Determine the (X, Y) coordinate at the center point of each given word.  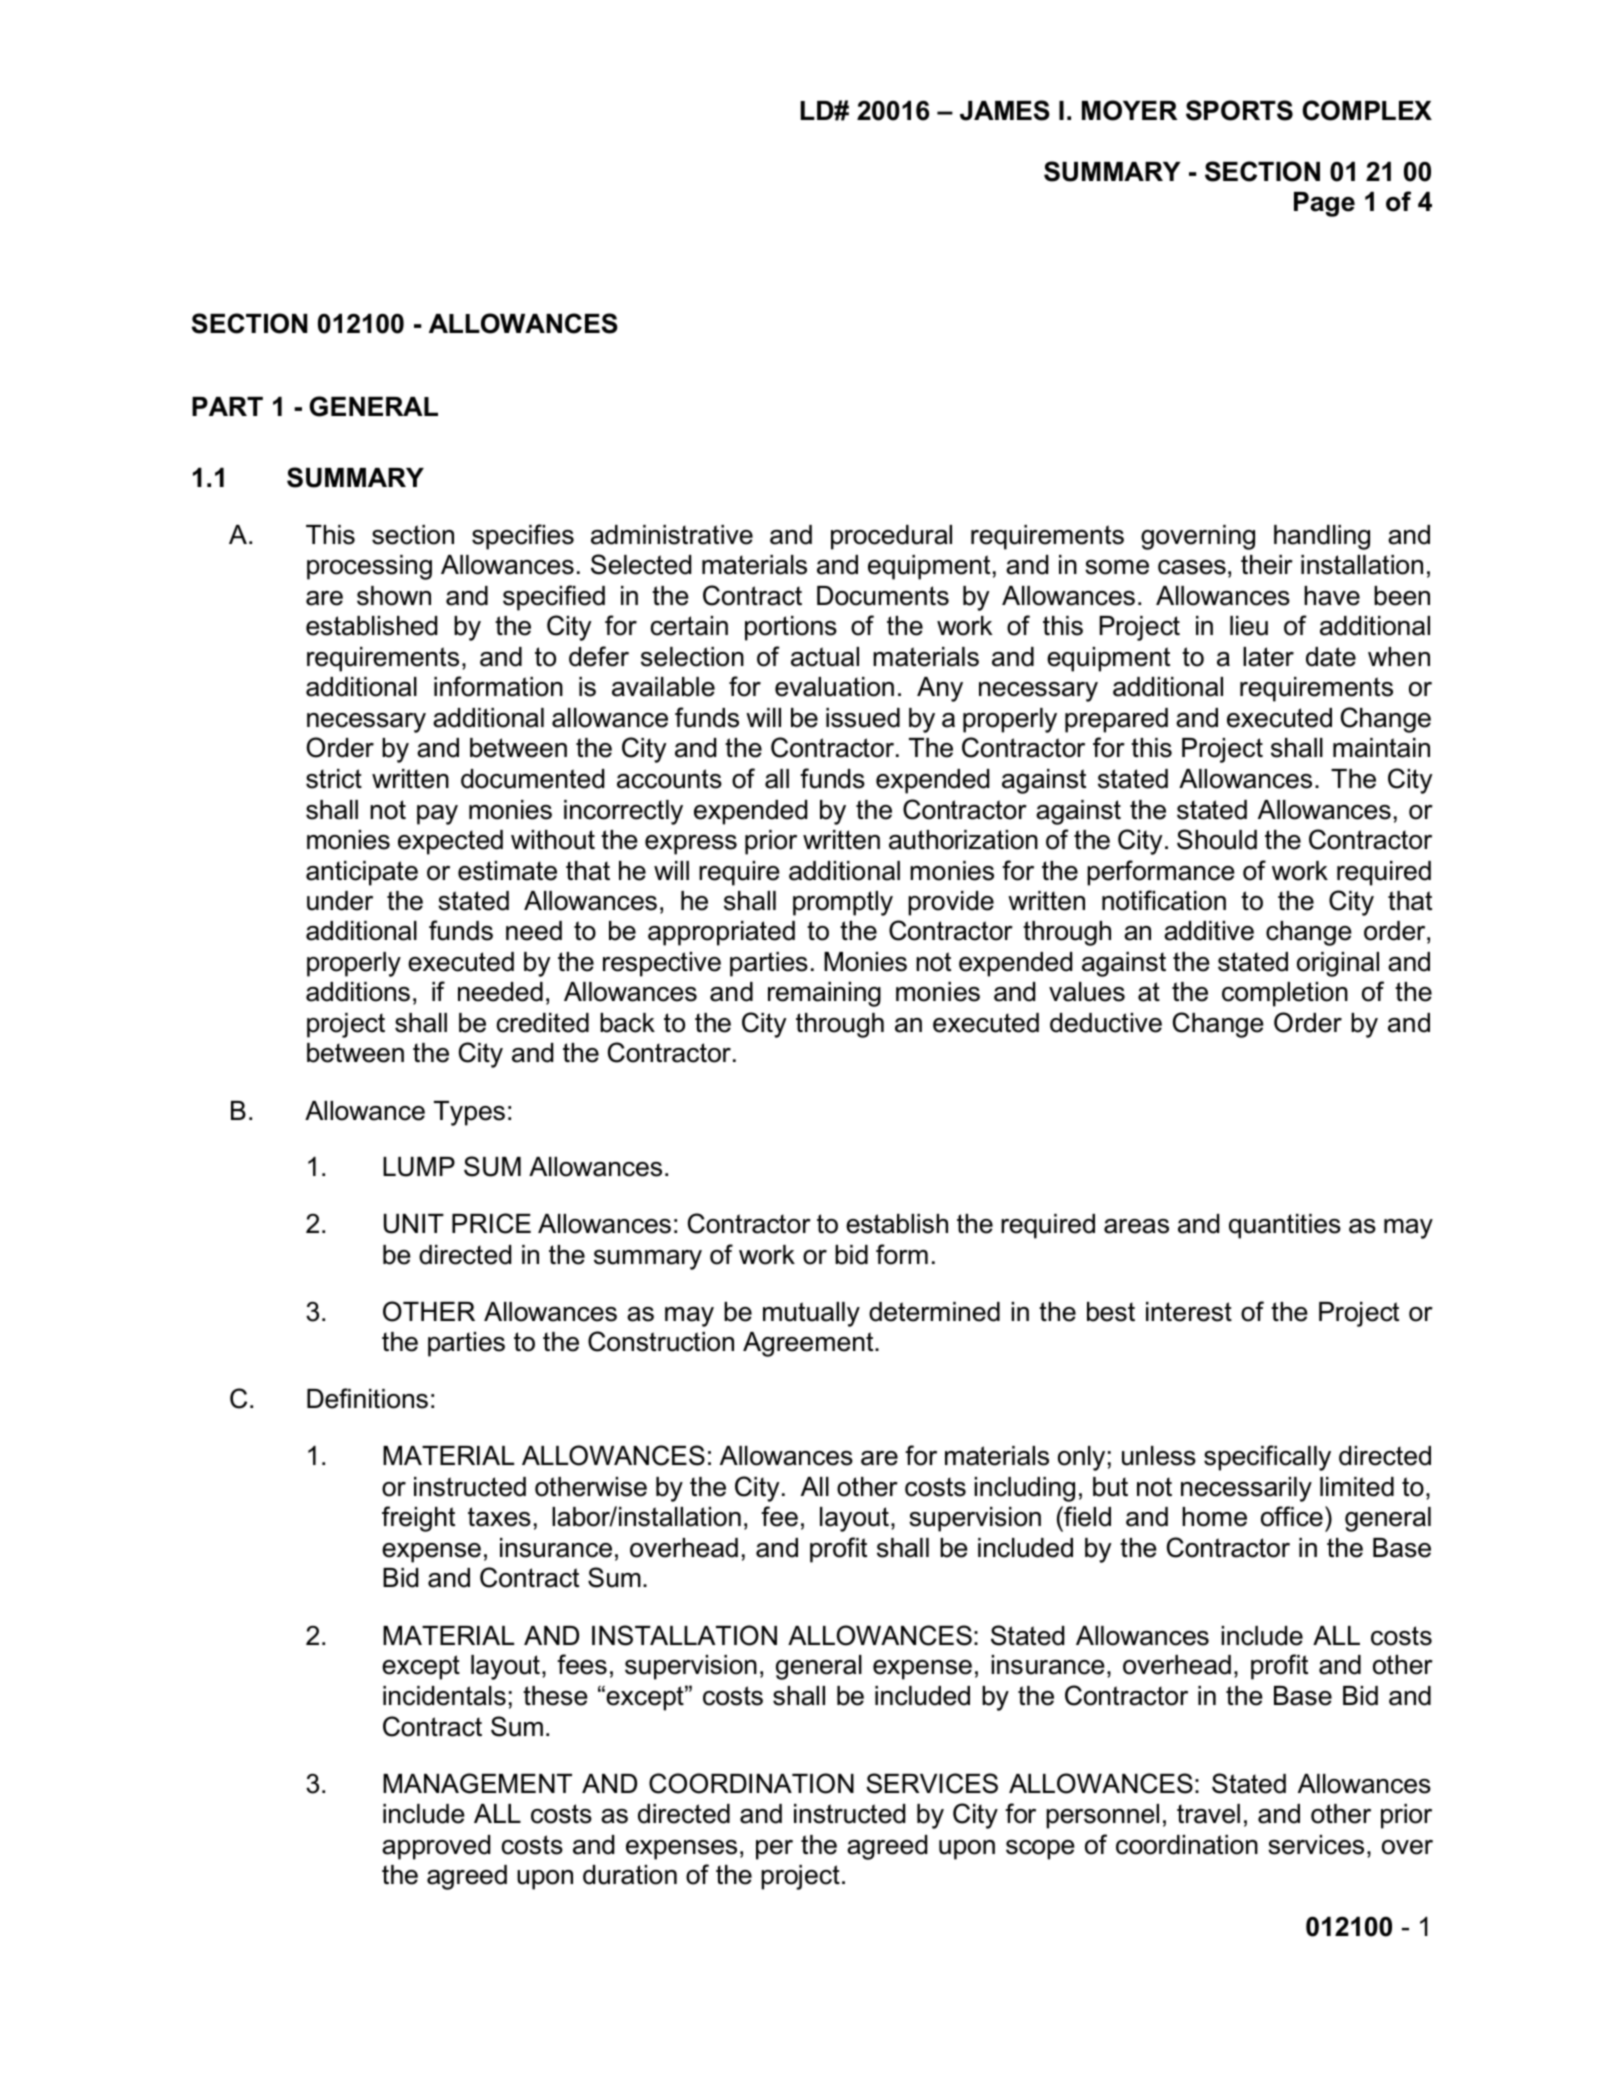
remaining (824, 994)
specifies (523, 537)
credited (543, 1023)
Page (1324, 204)
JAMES (1005, 110)
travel (1208, 1814)
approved (436, 1847)
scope (1040, 1850)
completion (1285, 994)
